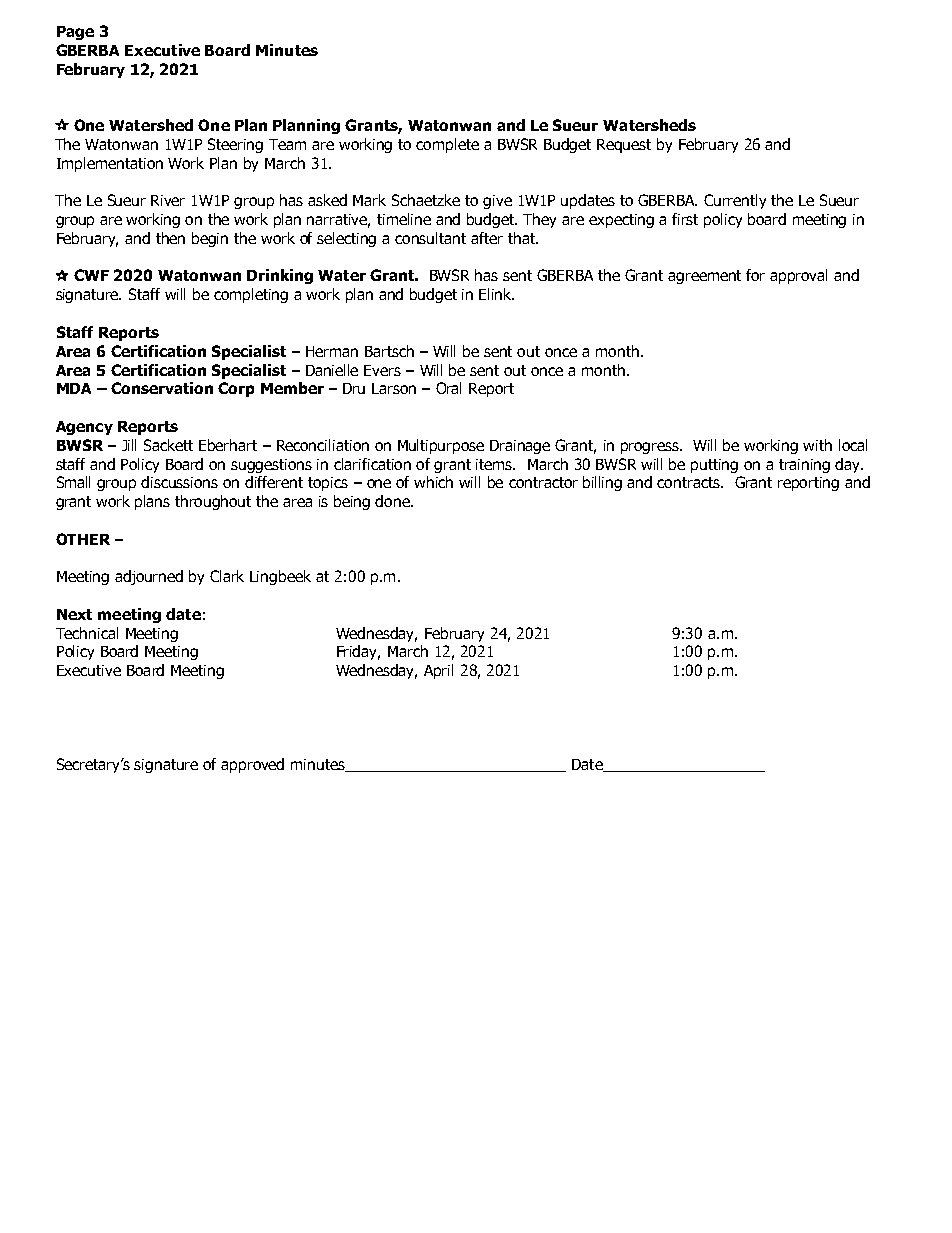 This document has width=952, height=1233. Describe the element at coordinates (447, 145) in the document. I see `complete` at that location.
